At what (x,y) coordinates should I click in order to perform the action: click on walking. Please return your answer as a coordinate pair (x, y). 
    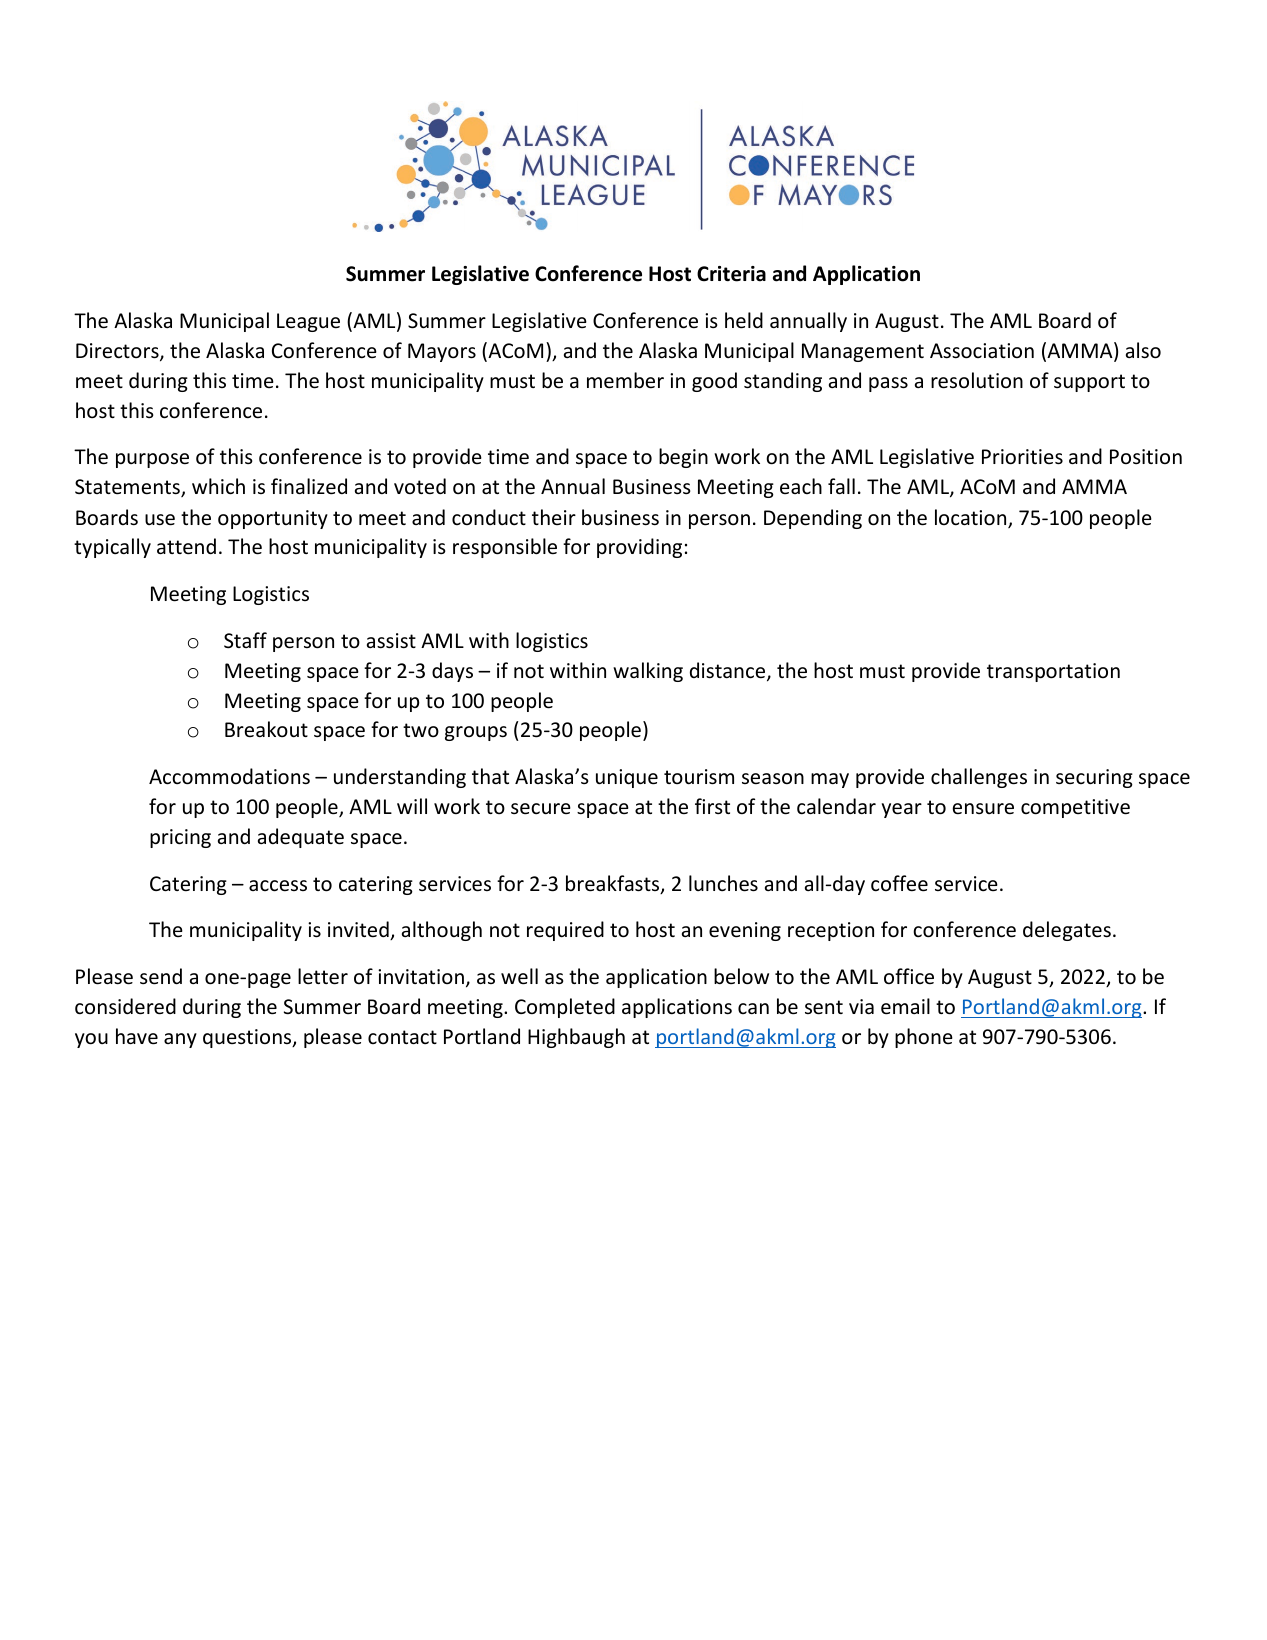
    Looking at the image, I should click on (648, 672).
